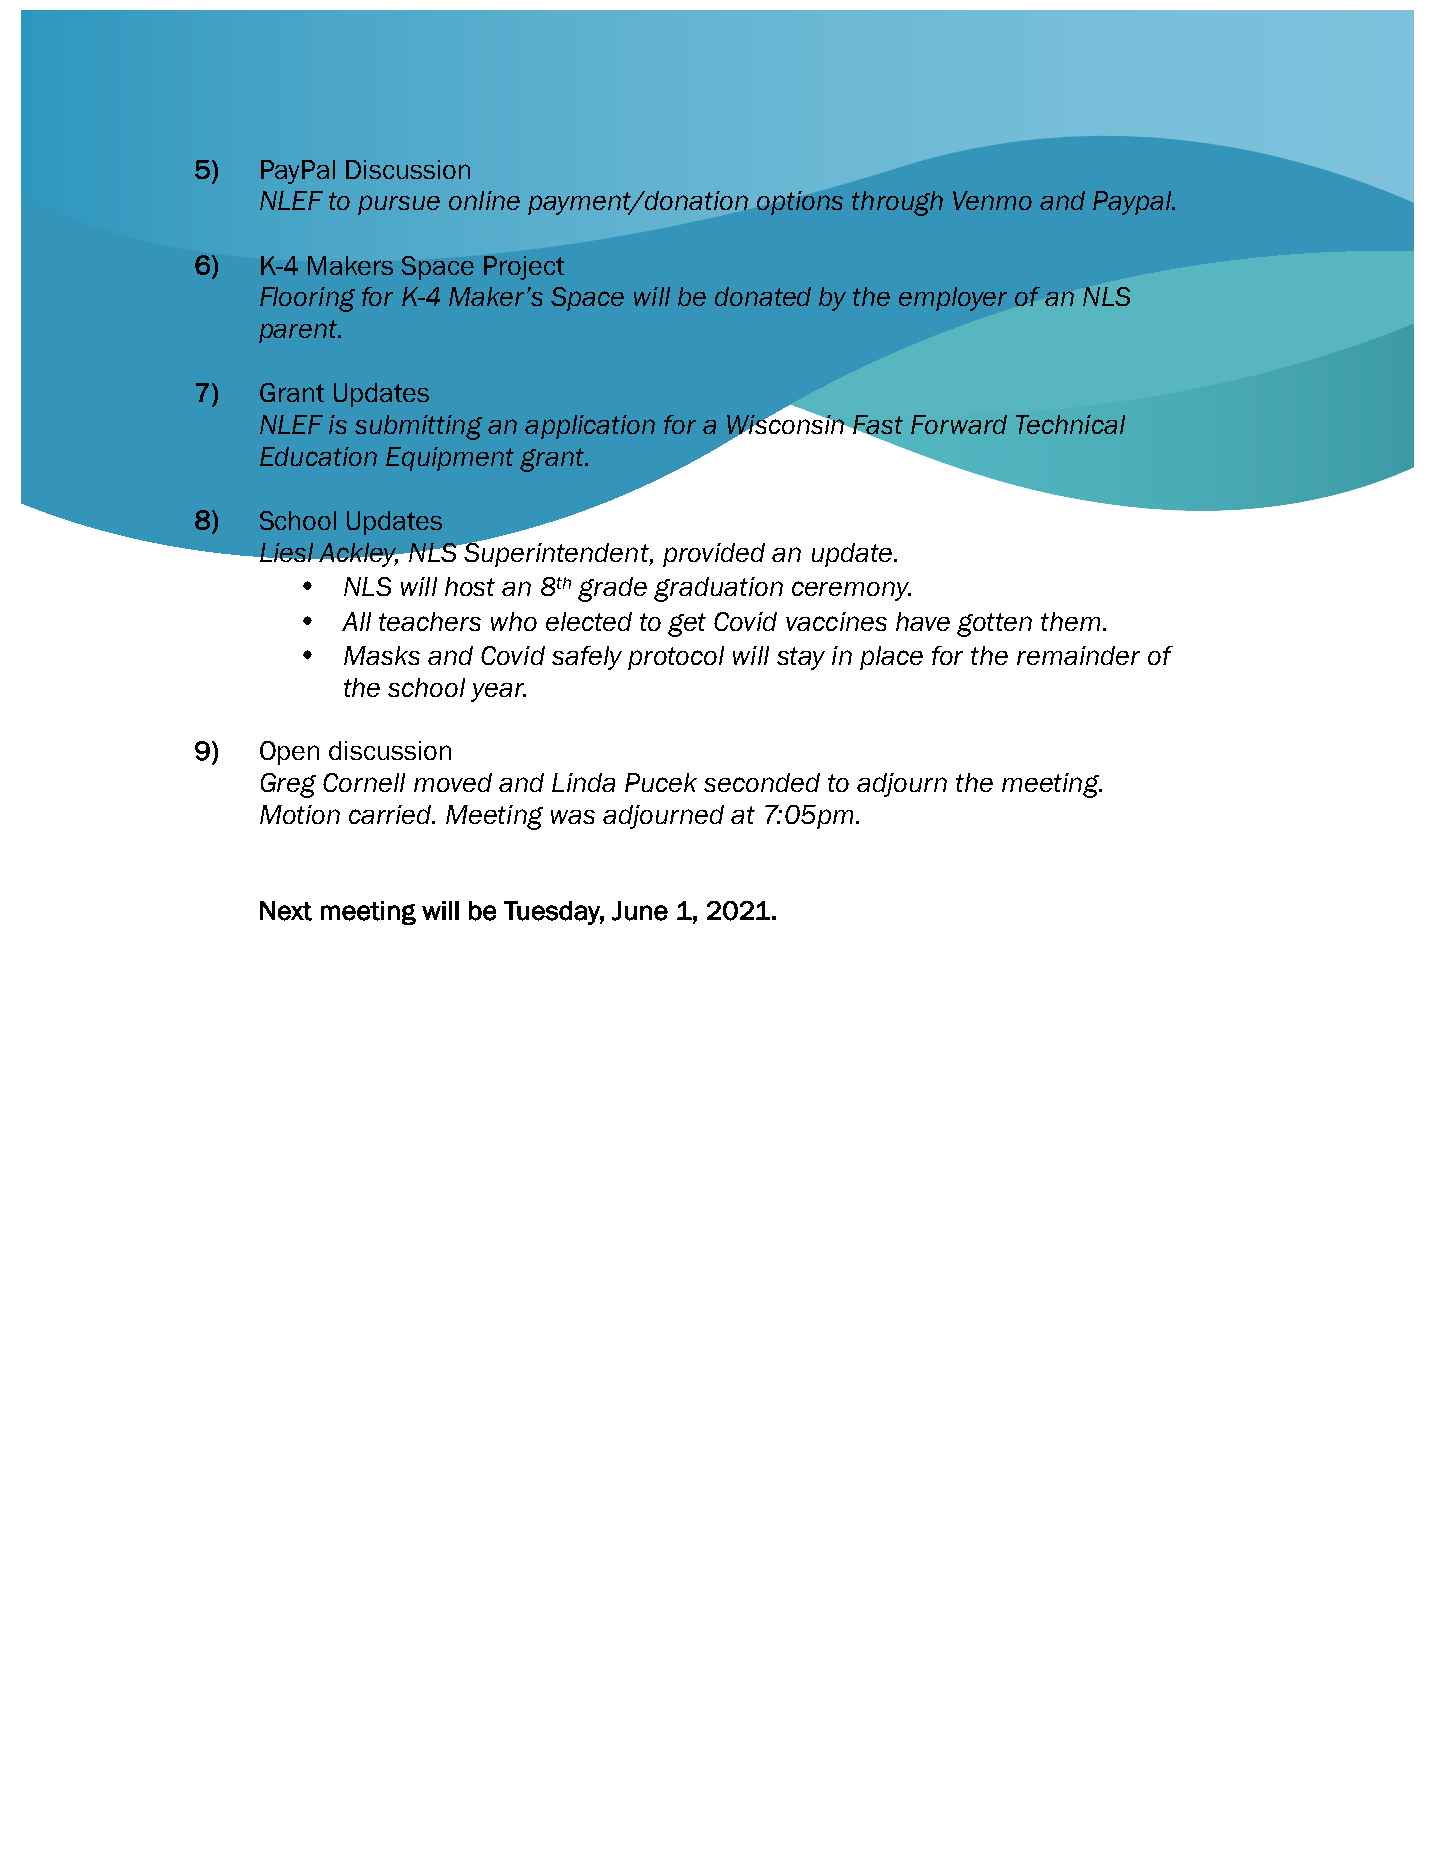  I want to click on Next, so click(286, 911).
